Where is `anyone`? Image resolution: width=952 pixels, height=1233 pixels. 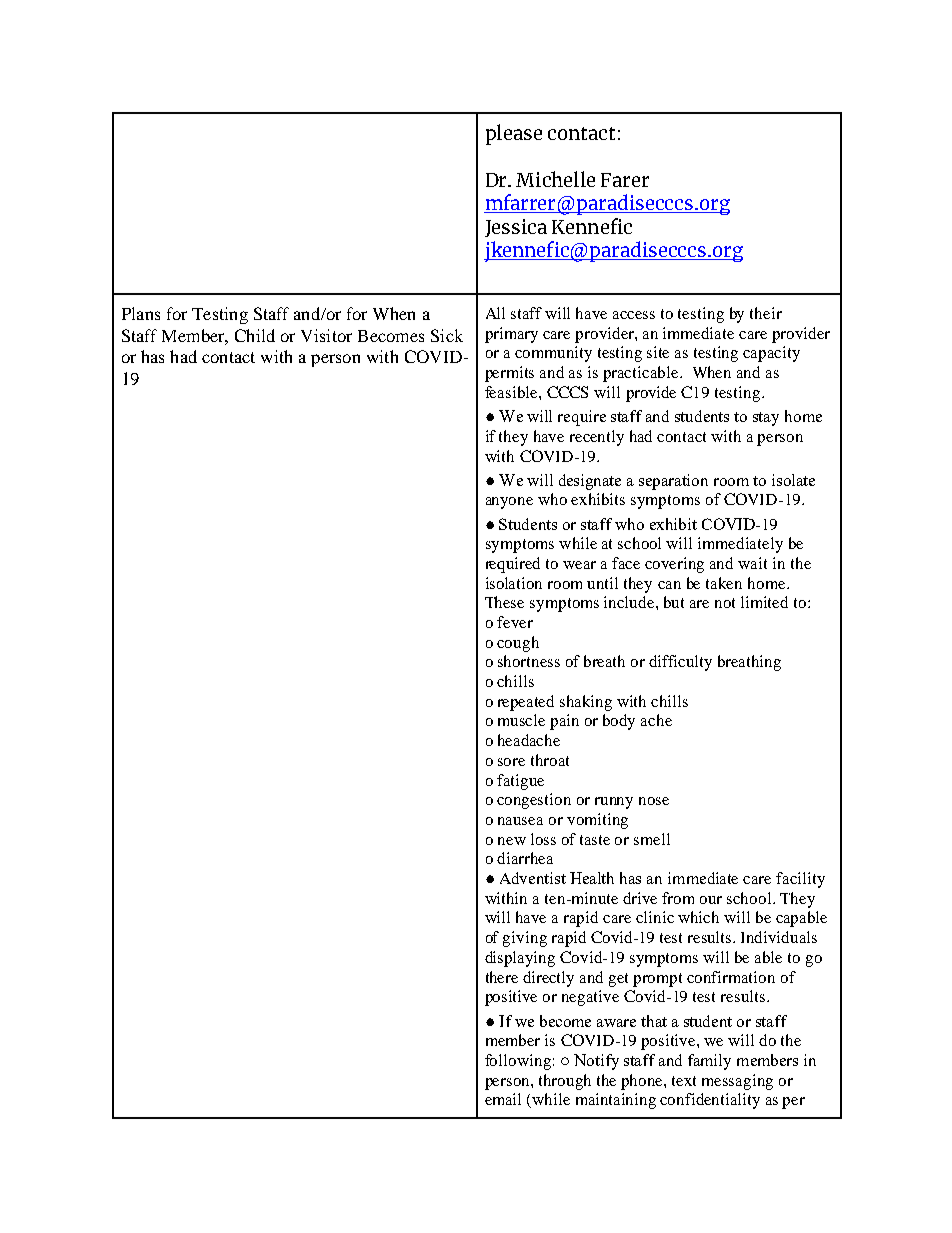
anyone is located at coordinates (509, 503).
